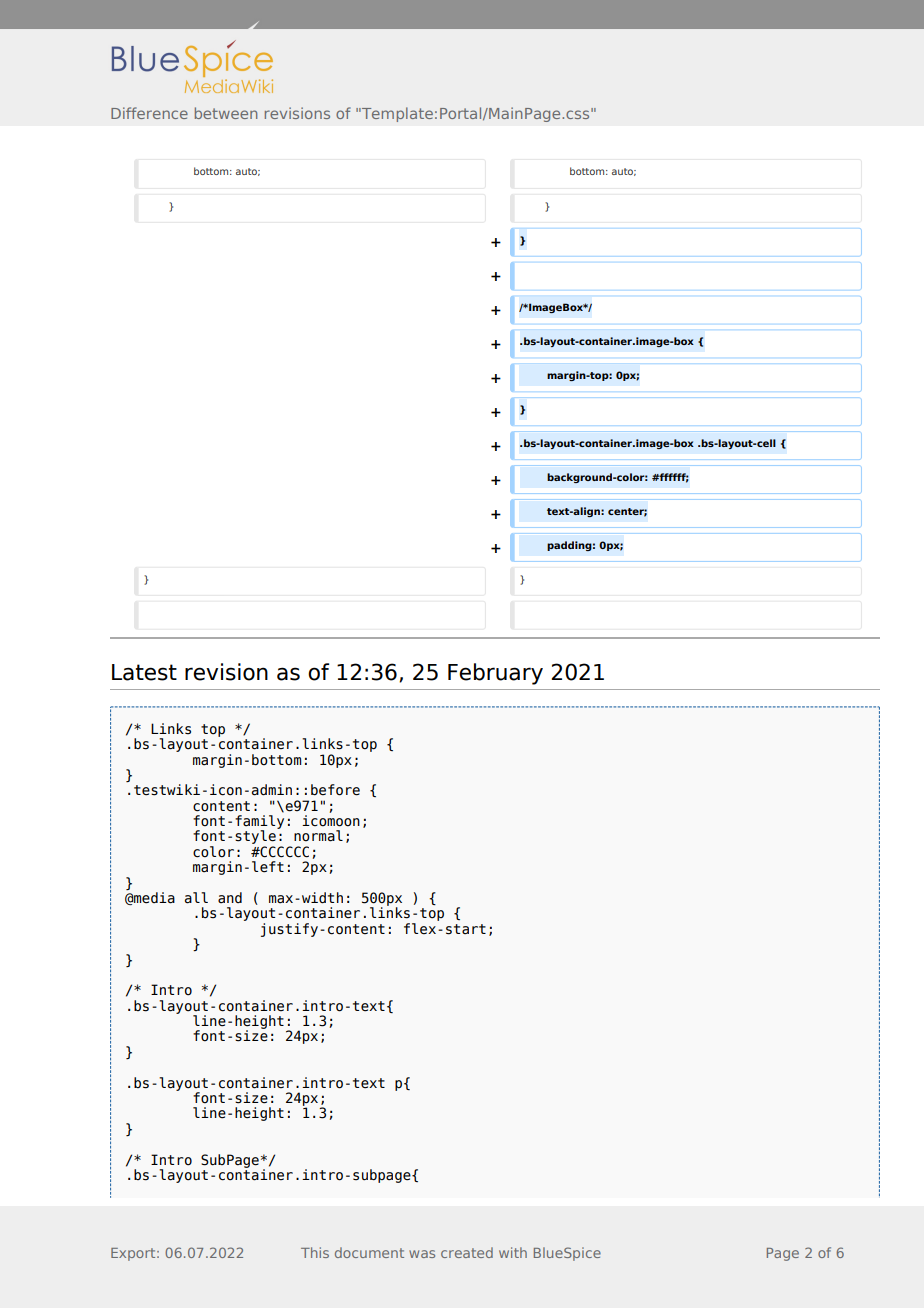  I want to click on created, so click(467, 1252).
